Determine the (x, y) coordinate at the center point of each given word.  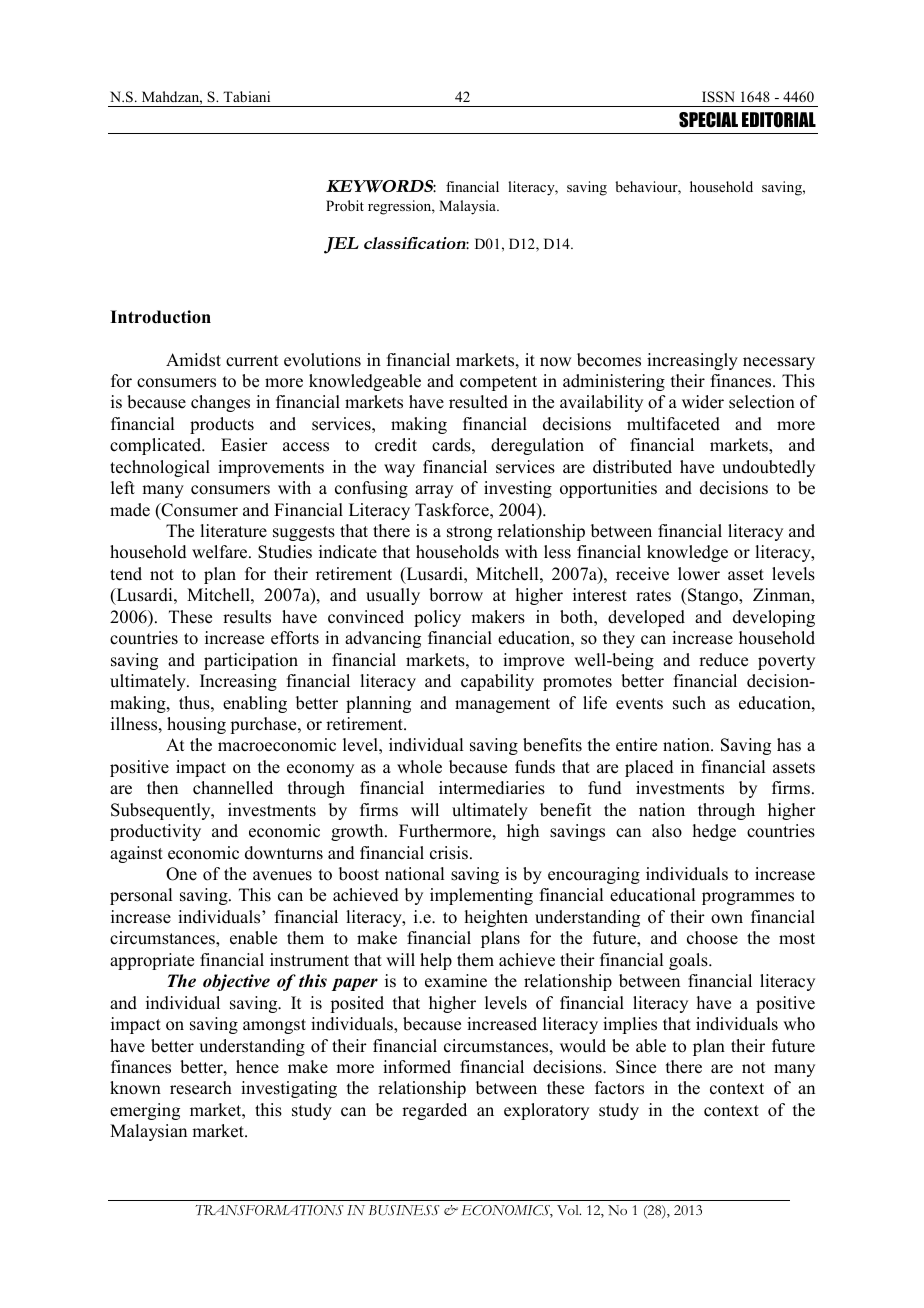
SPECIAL (708, 120)
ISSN (718, 97)
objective (236, 982)
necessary (779, 363)
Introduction (160, 317)
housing (196, 725)
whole (419, 767)
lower (699, 574)
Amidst (193, 360)
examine (456, 981)
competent (498, 383)
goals (689, 961)
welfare (221, 552)
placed (649, 768)
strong (469, 533)
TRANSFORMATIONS (269, 1210)
